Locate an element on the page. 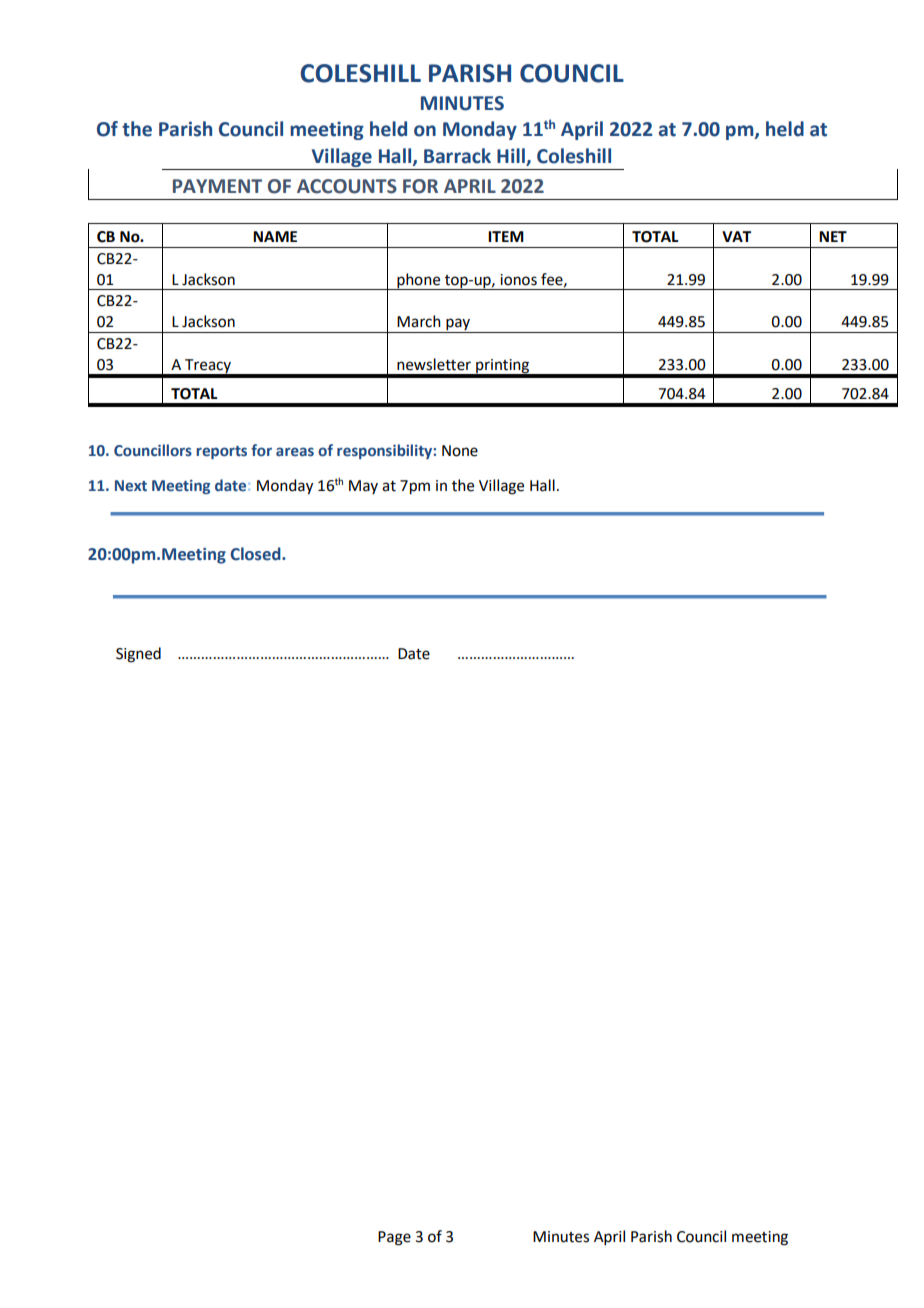 The width and height of the document is (924, 1308). Closed is located at coordinates (256, 554).
